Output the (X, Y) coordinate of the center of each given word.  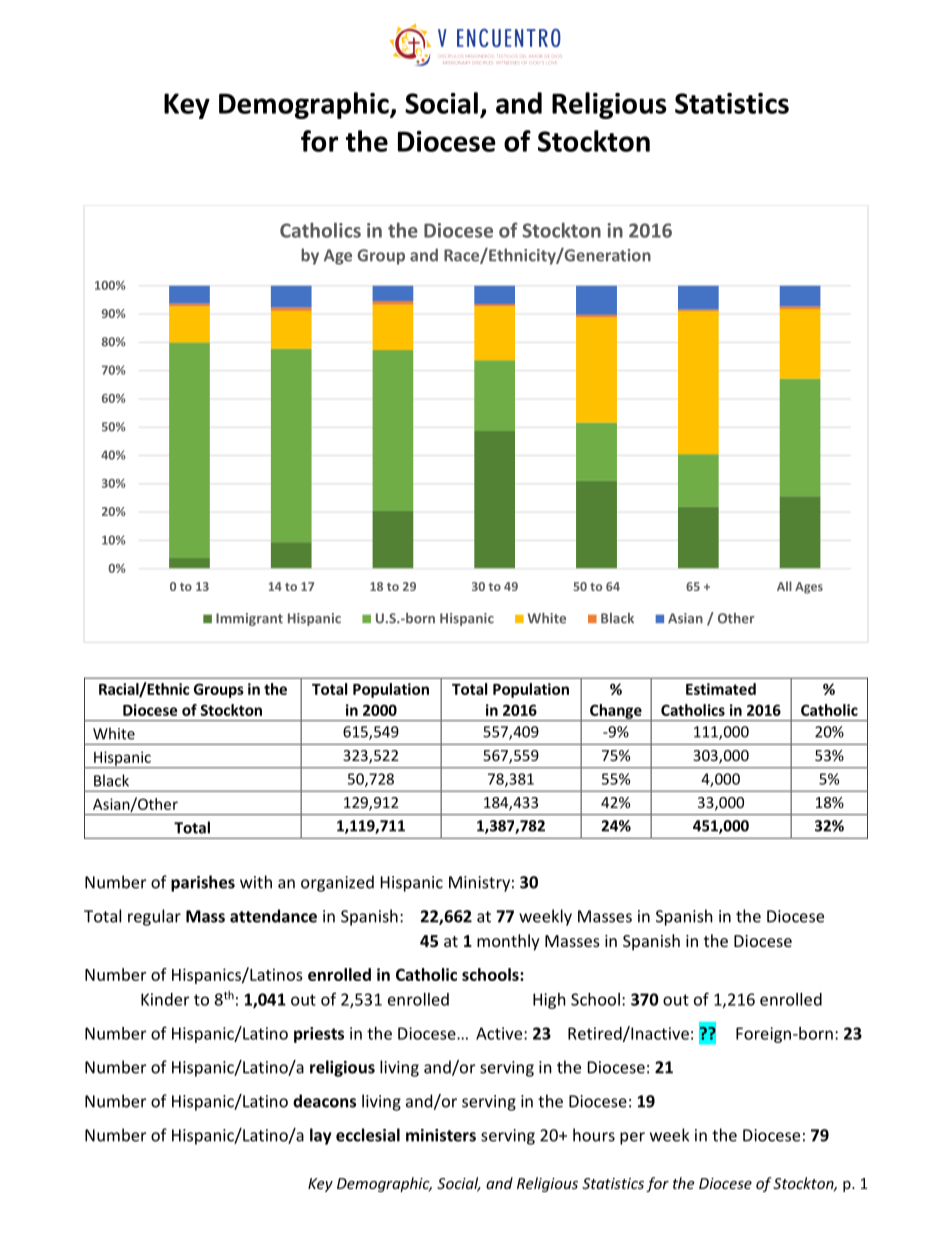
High (549, 1001)
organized (337, 883)
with (256, 882)
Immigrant (249, 619)
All (784, 586)
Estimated (721, 689)
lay (321, 1136)
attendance (273, 916)
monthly (508, 942)
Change (616, 712)
